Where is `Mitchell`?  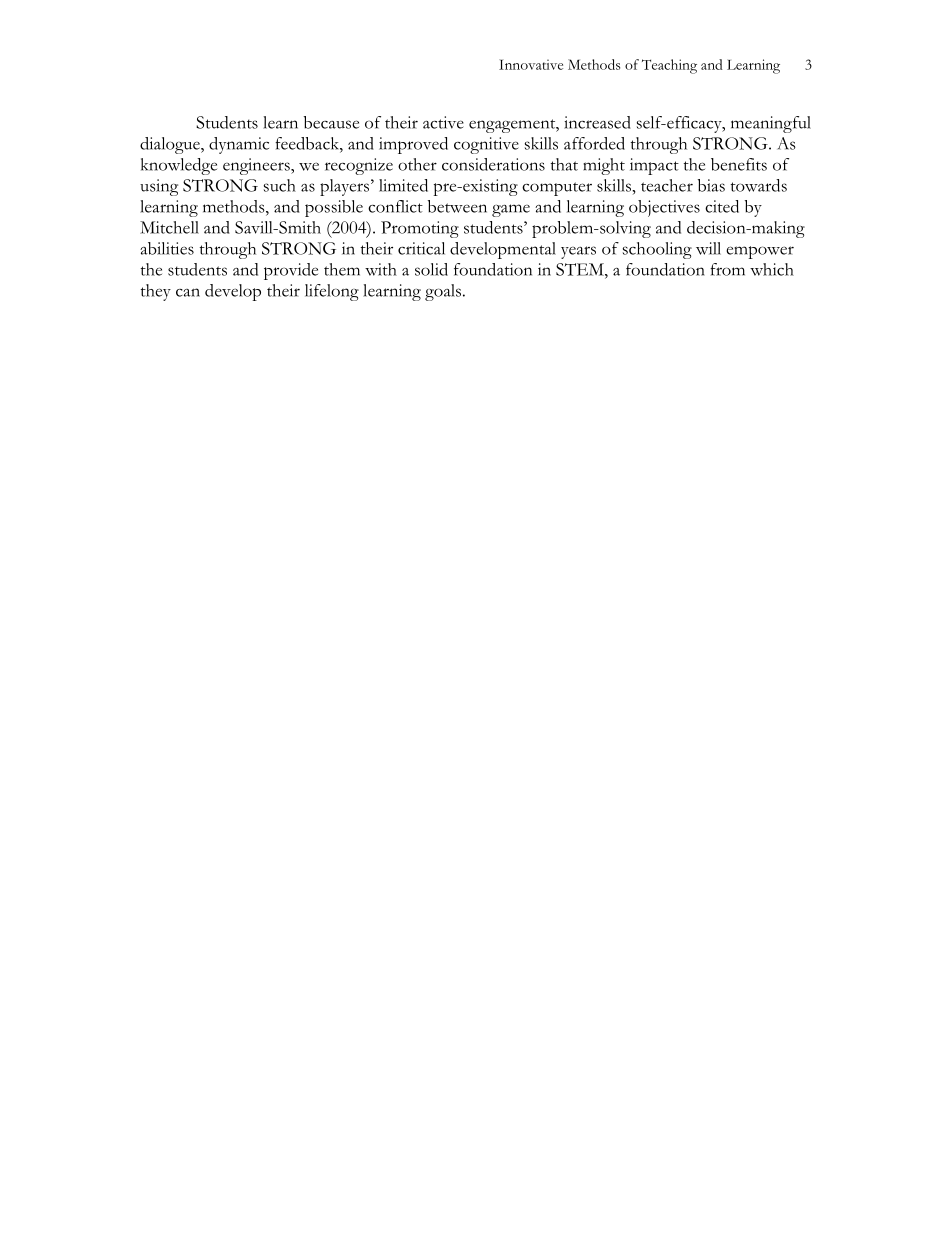
Mitchell is located at coordinates (169, 227).
